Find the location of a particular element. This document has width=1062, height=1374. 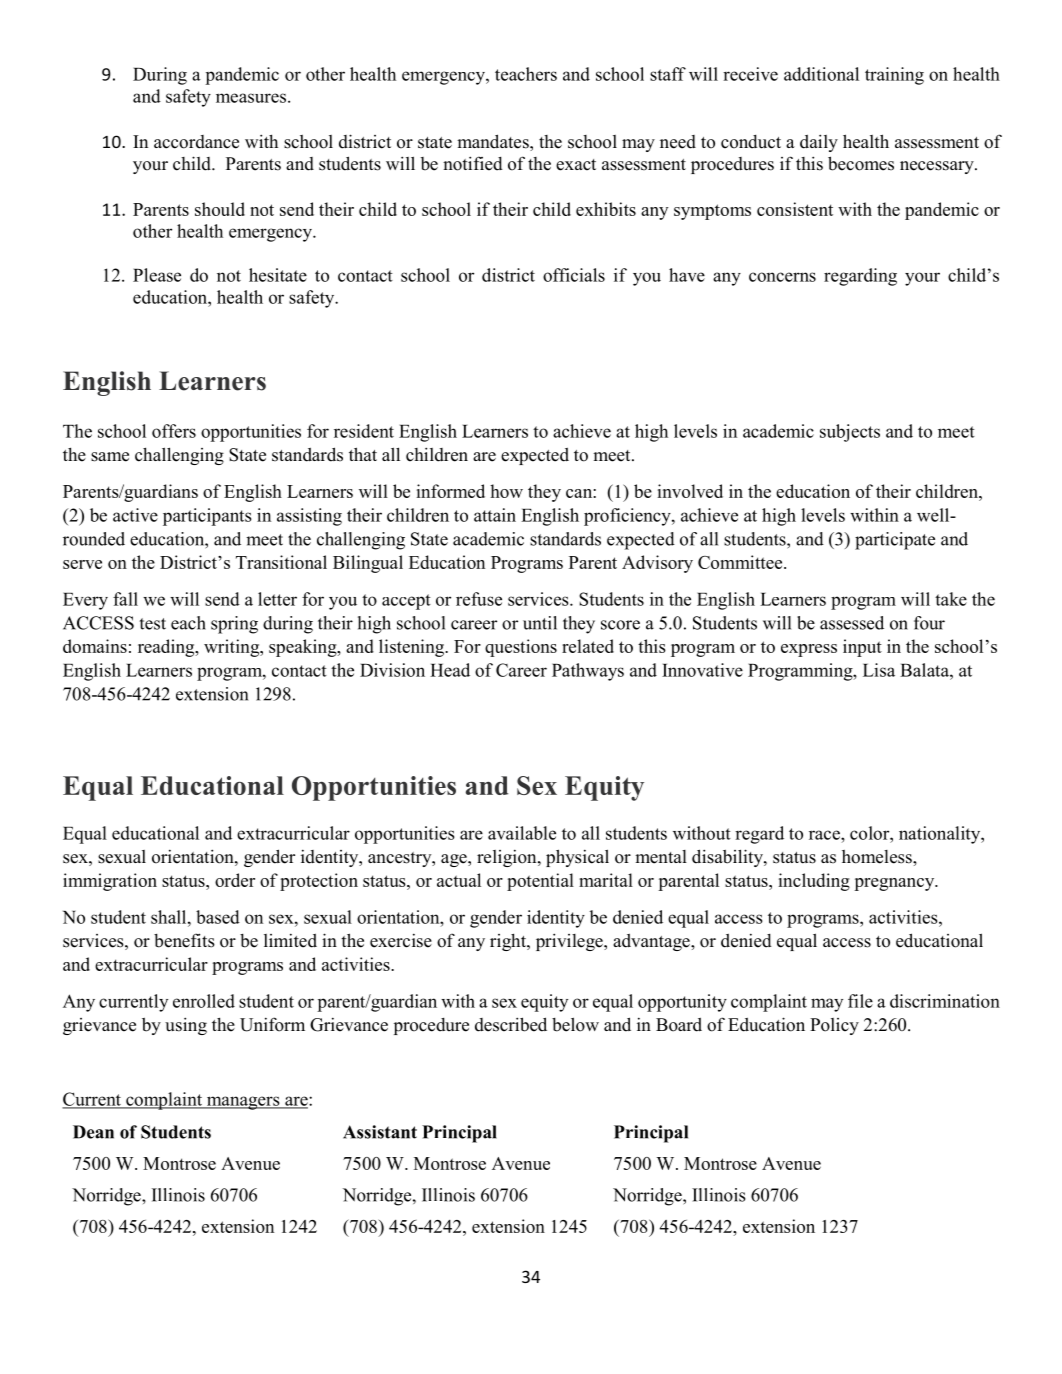

subjects is located at coordinates (850, 433).
